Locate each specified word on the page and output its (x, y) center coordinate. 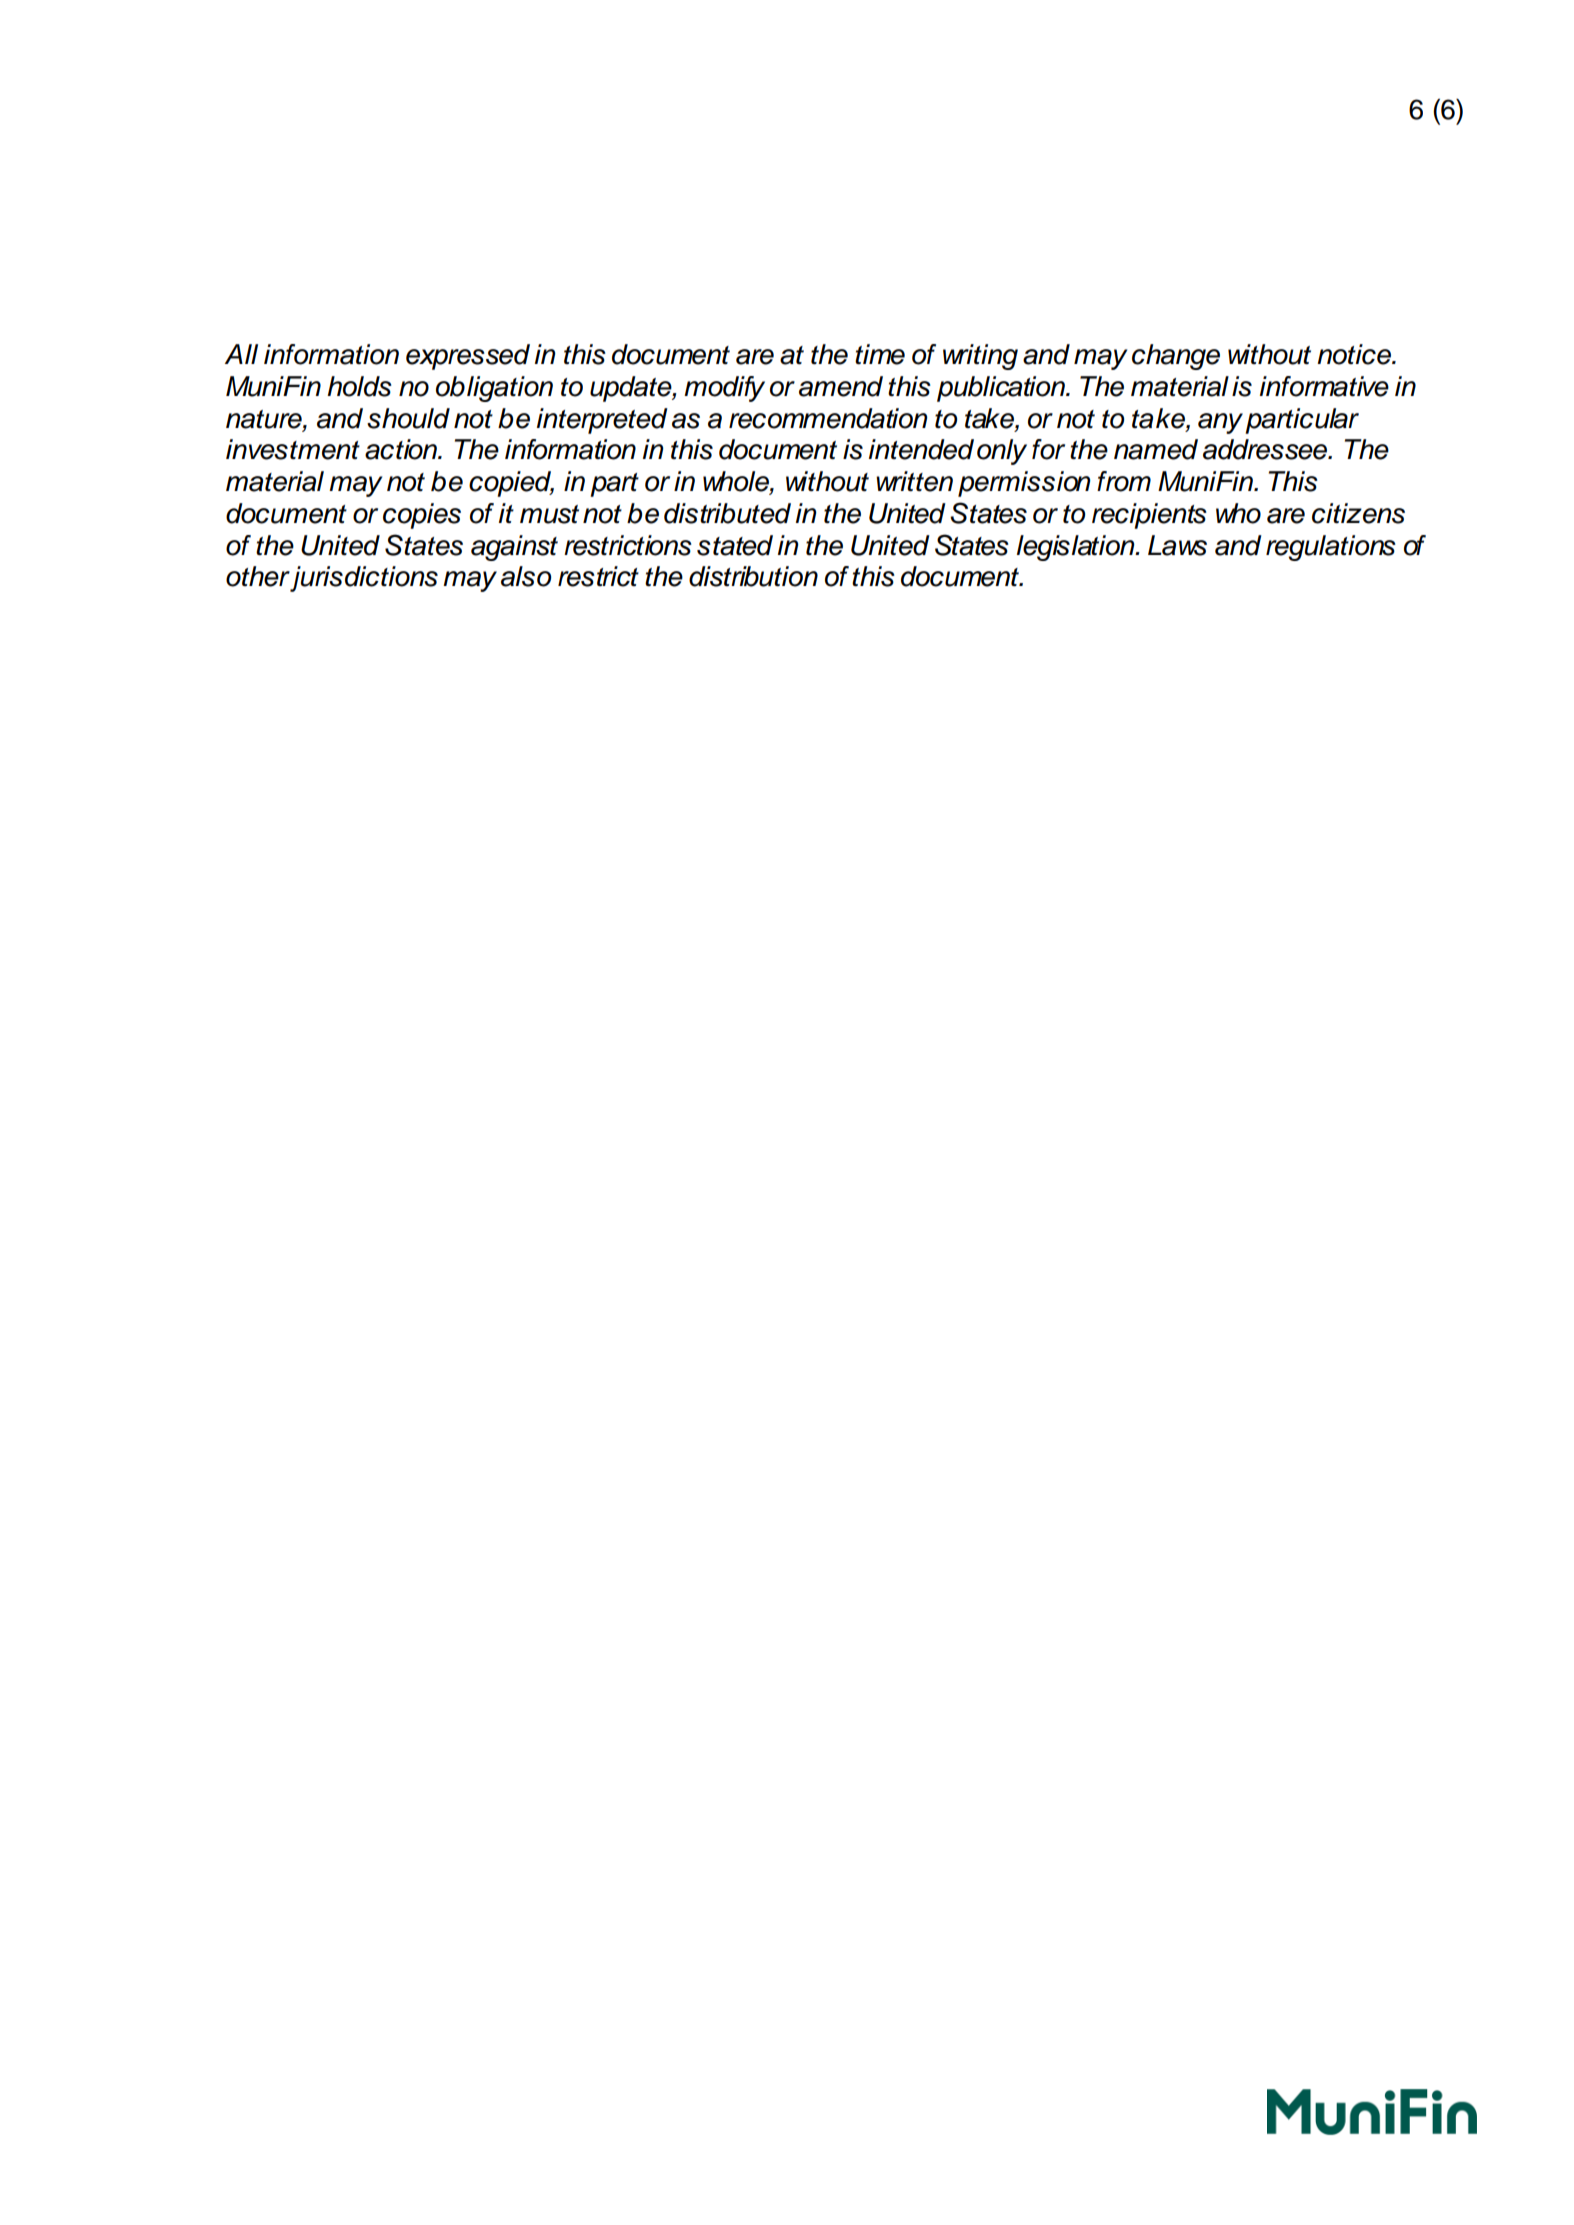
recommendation (828, 418)
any (1220, 423)
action (402, 449)
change (1176, 357)
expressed (468, 357)
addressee (1266, 449)
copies (422, 516)
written (914, 481)
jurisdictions (364, 579)
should (408, 418)
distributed (727, 513)
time (880, 354)
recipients (1149, 516)
